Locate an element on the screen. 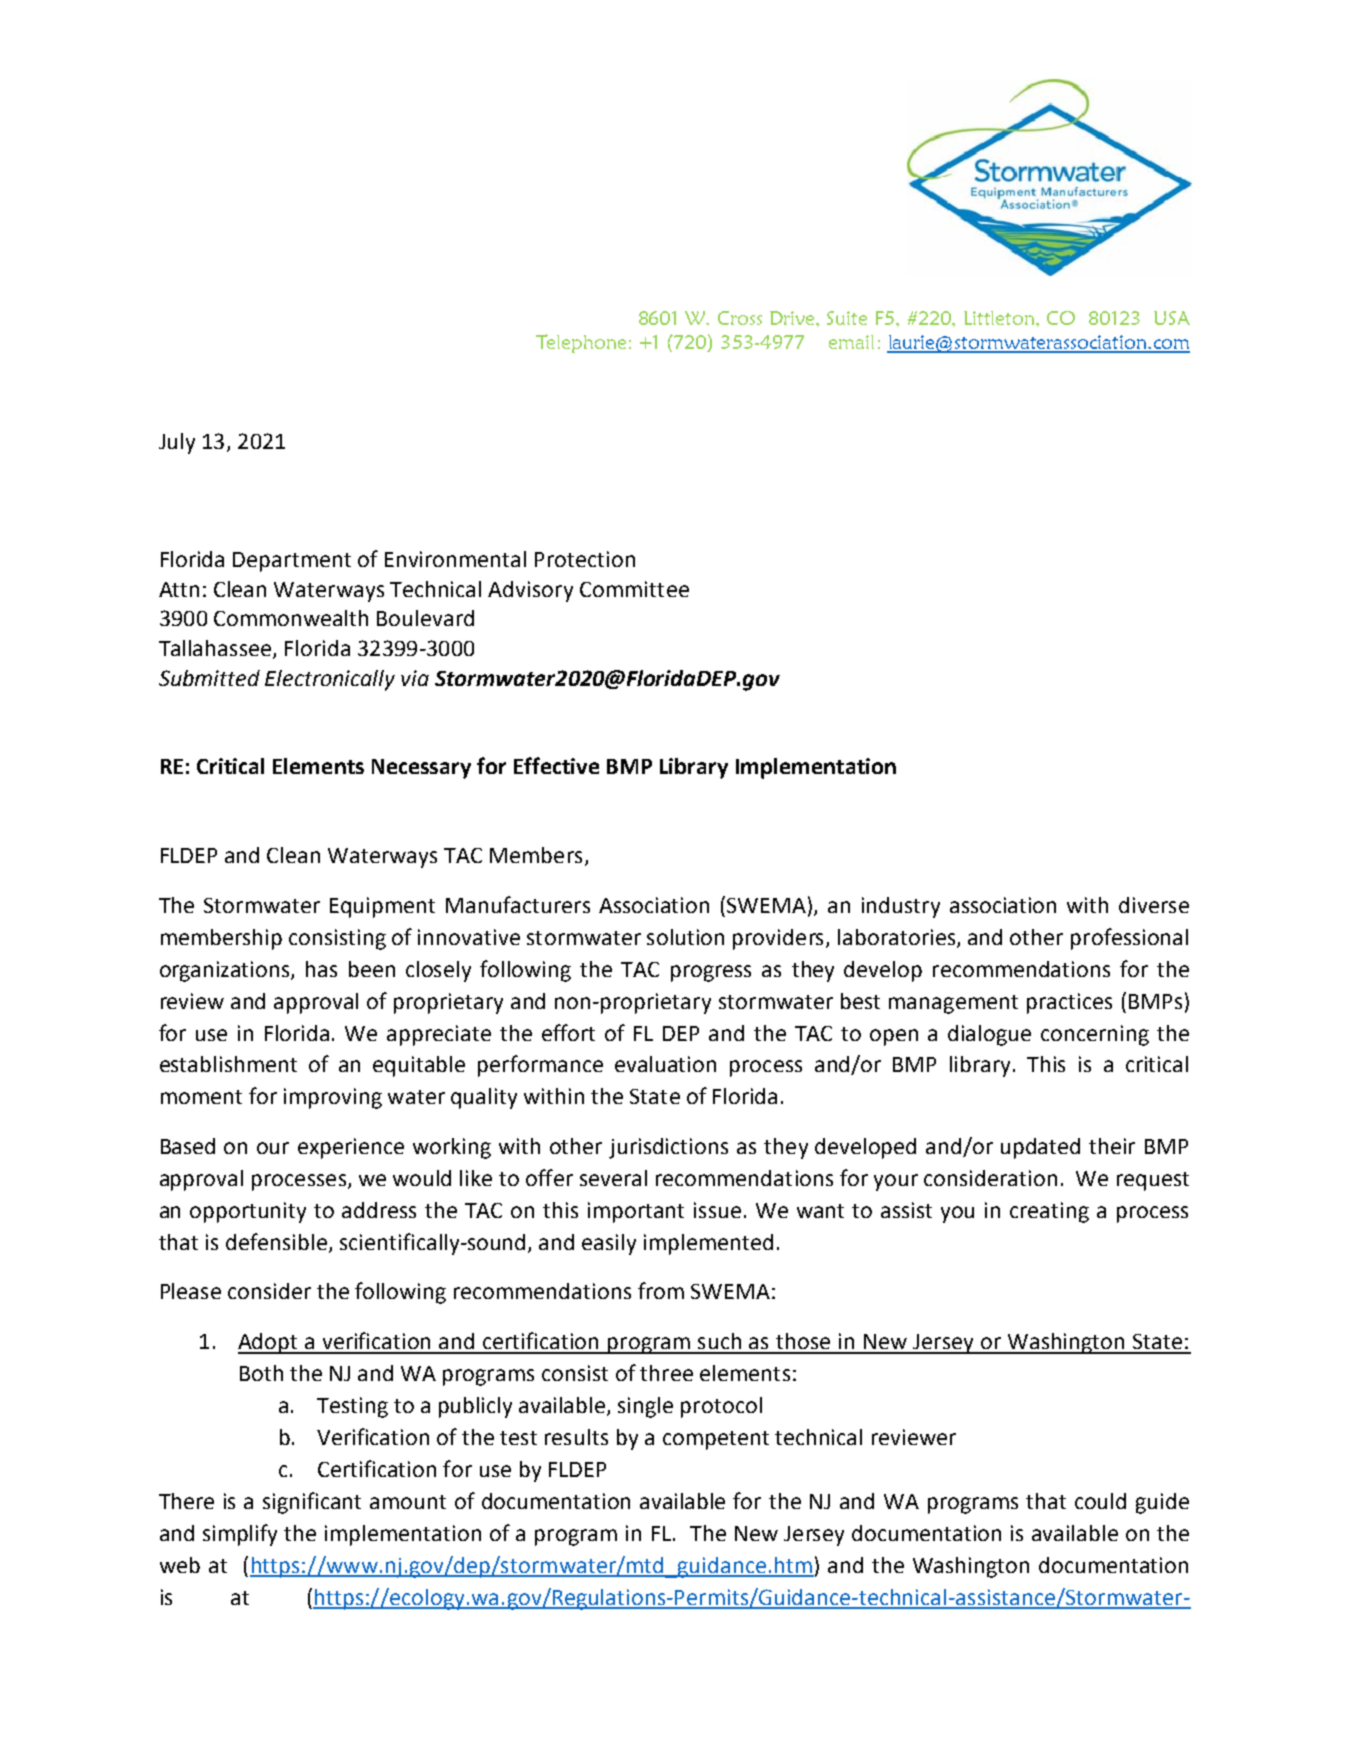 The width and height of the screenshot is (1349, 1746). Cross is located at coordinates (740, 318).
